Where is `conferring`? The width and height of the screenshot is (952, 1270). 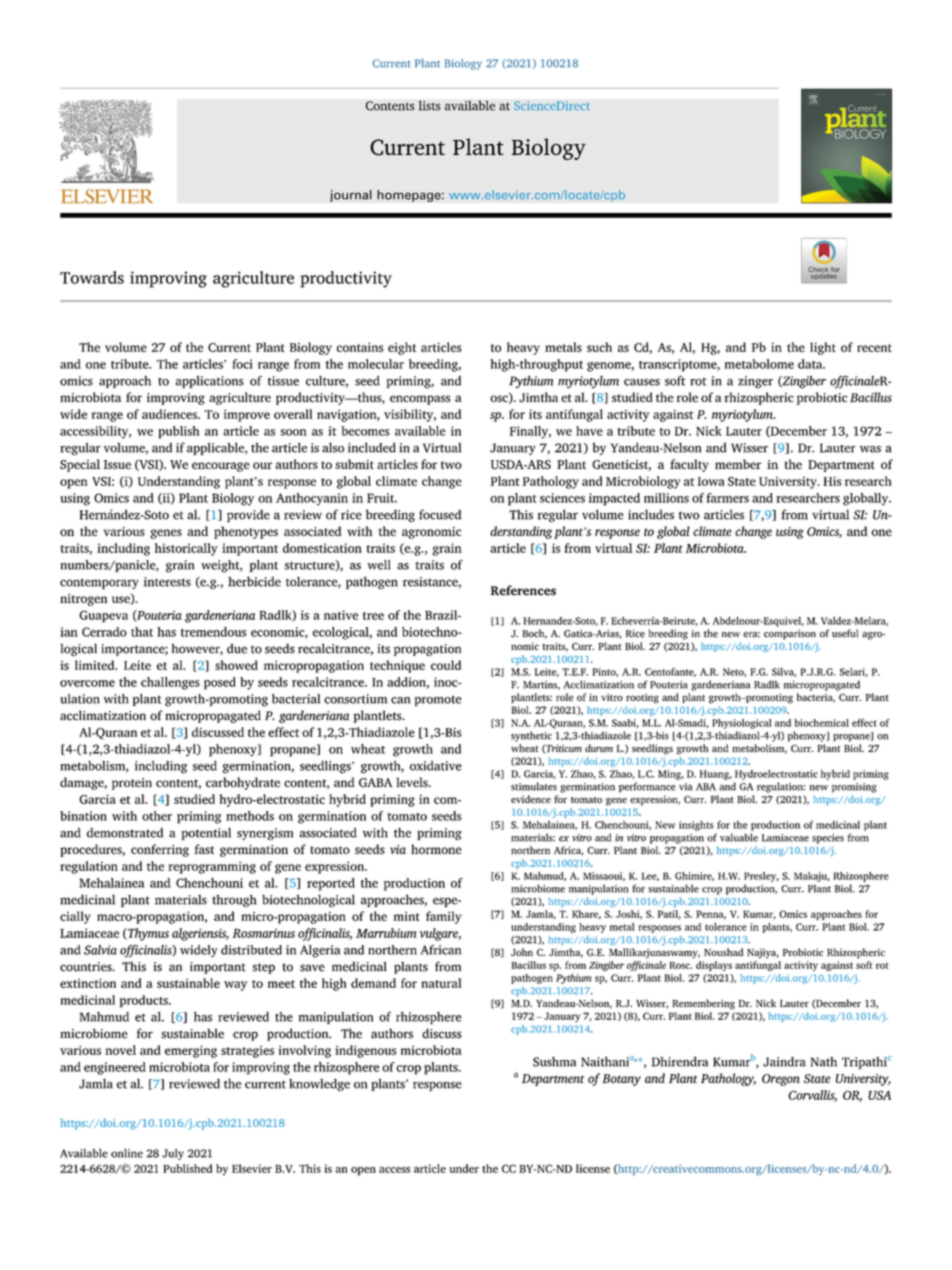 conferring is located at coordinates (160, 850).
